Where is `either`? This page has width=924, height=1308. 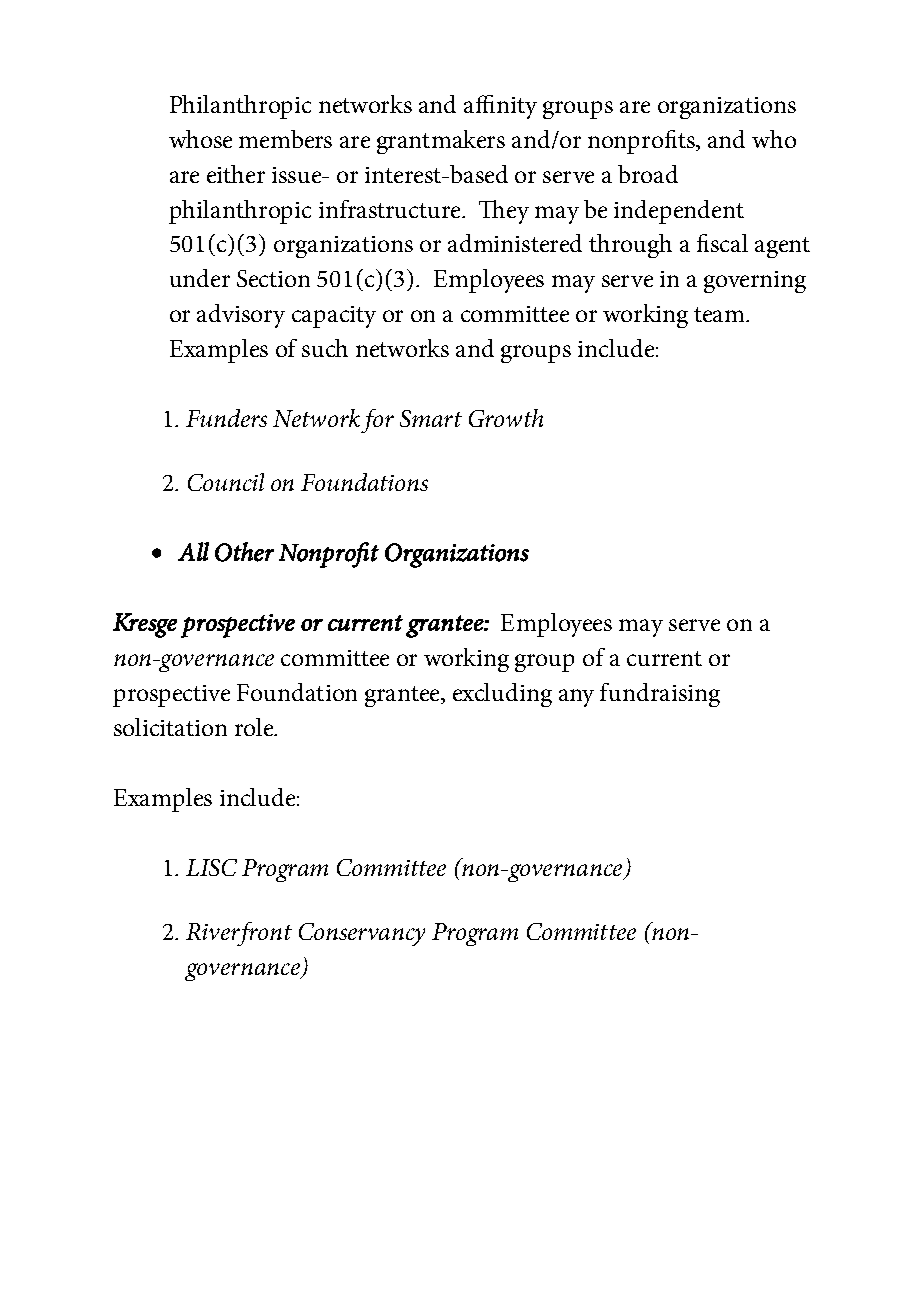
either is located at coordinates (236, 174).
